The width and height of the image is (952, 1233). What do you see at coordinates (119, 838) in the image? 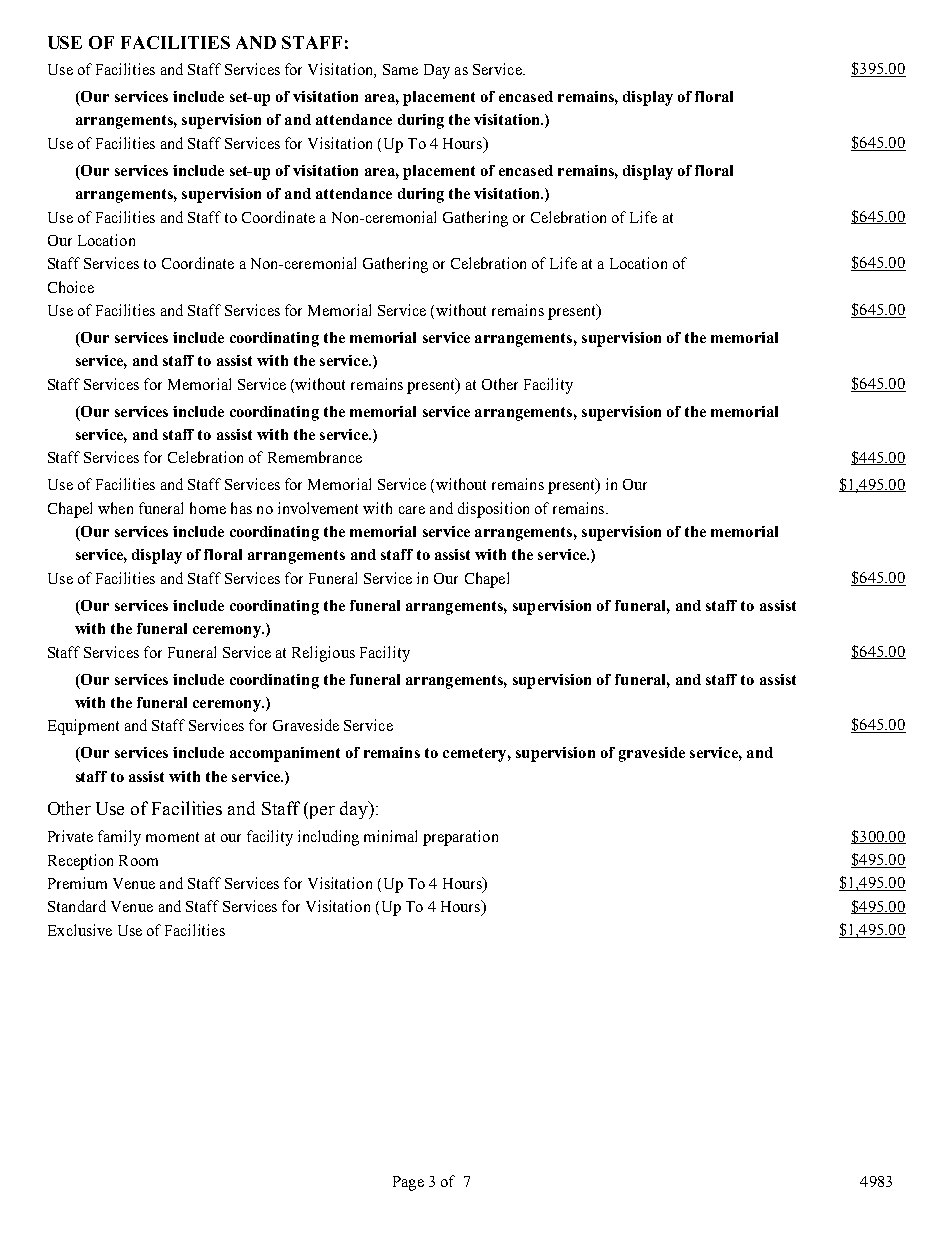
I see `family` at bounding box center [119, 838].
